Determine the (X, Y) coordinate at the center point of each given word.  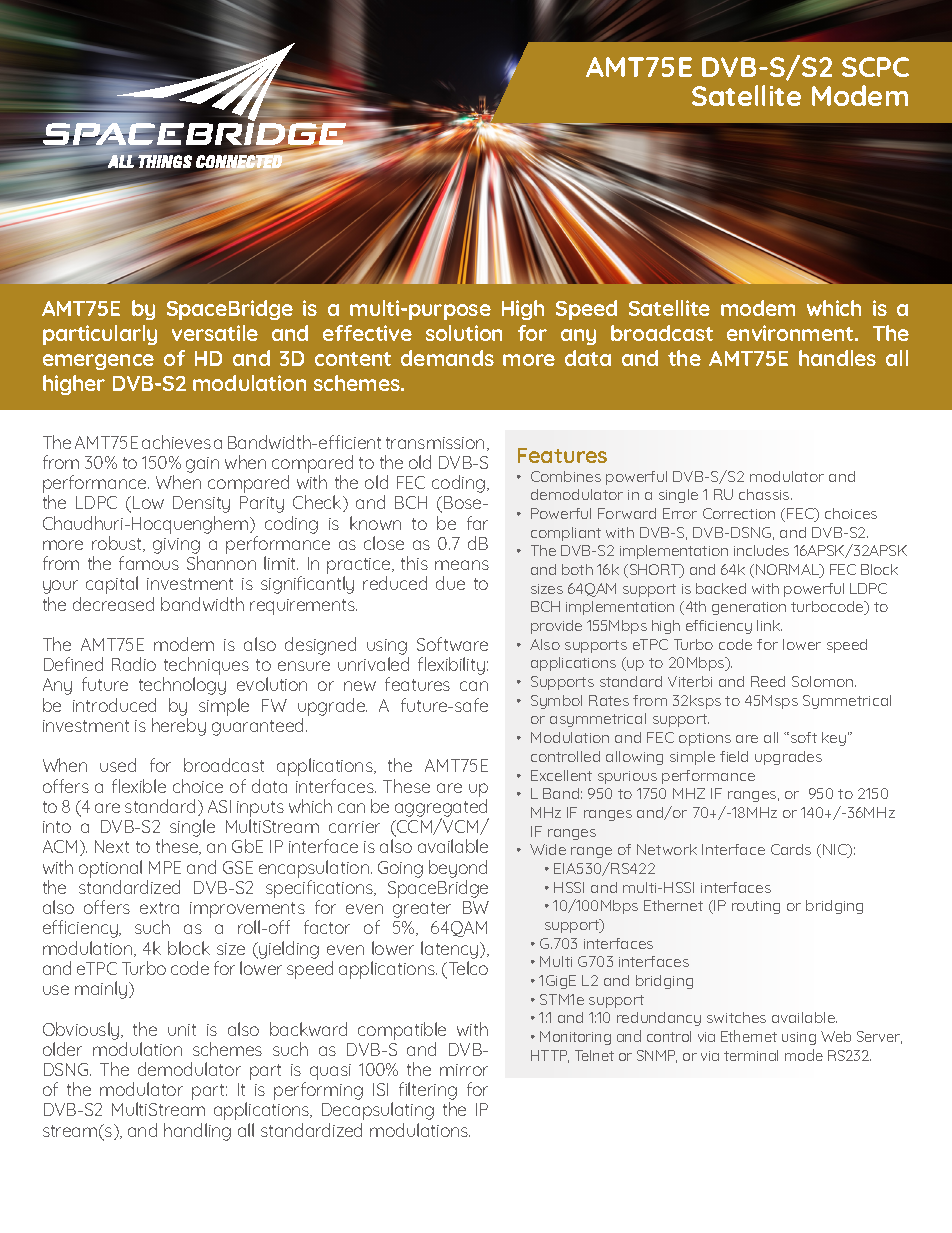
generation (749, 608)
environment (791, 333)
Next (112, 846)
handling (197, 1132)
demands (447, 358)
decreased (113, 604)
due (450, 583)
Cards (791, 849)
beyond (458, 869)
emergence (98, 362)
